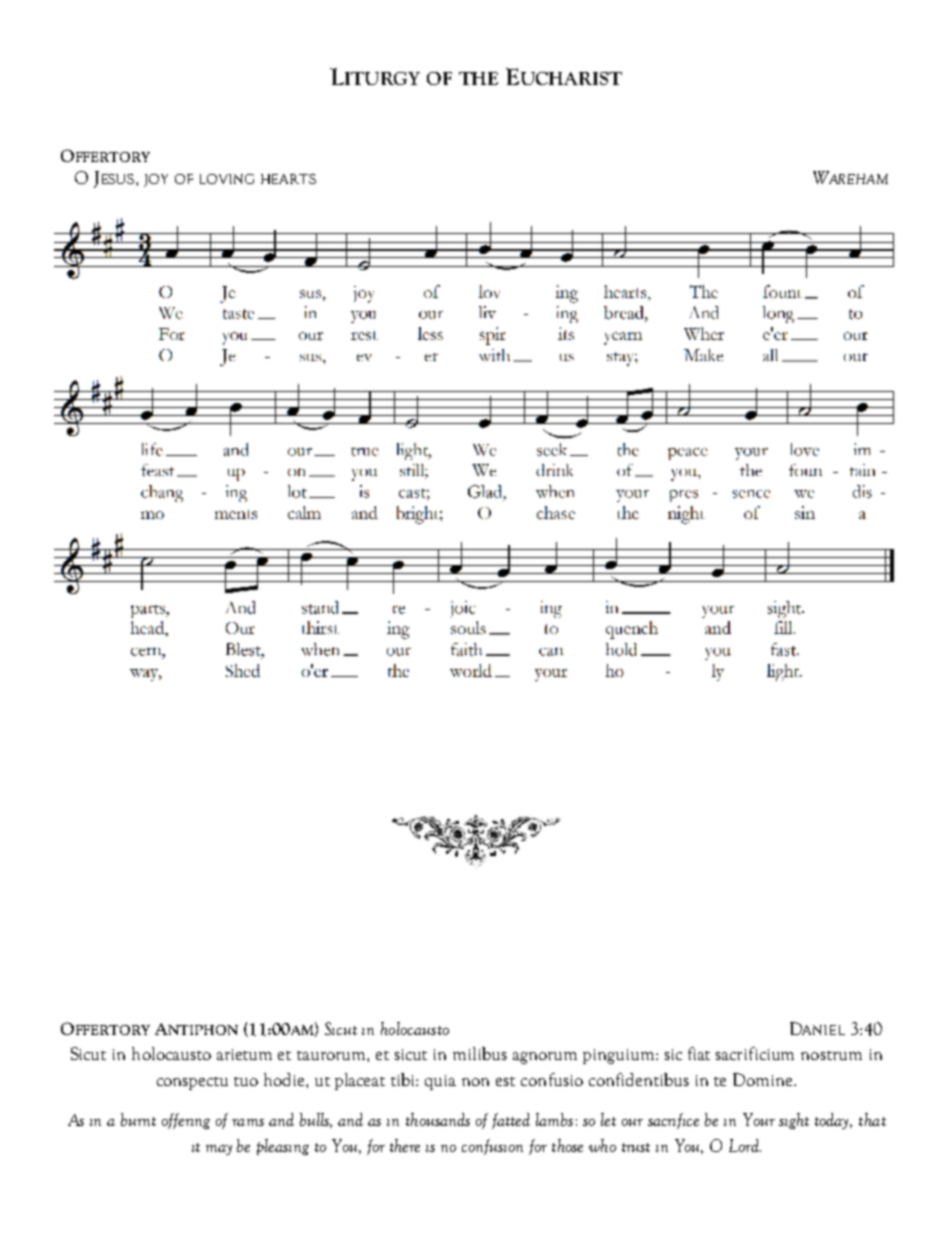  I want to click on today, so click(833, 1121).
